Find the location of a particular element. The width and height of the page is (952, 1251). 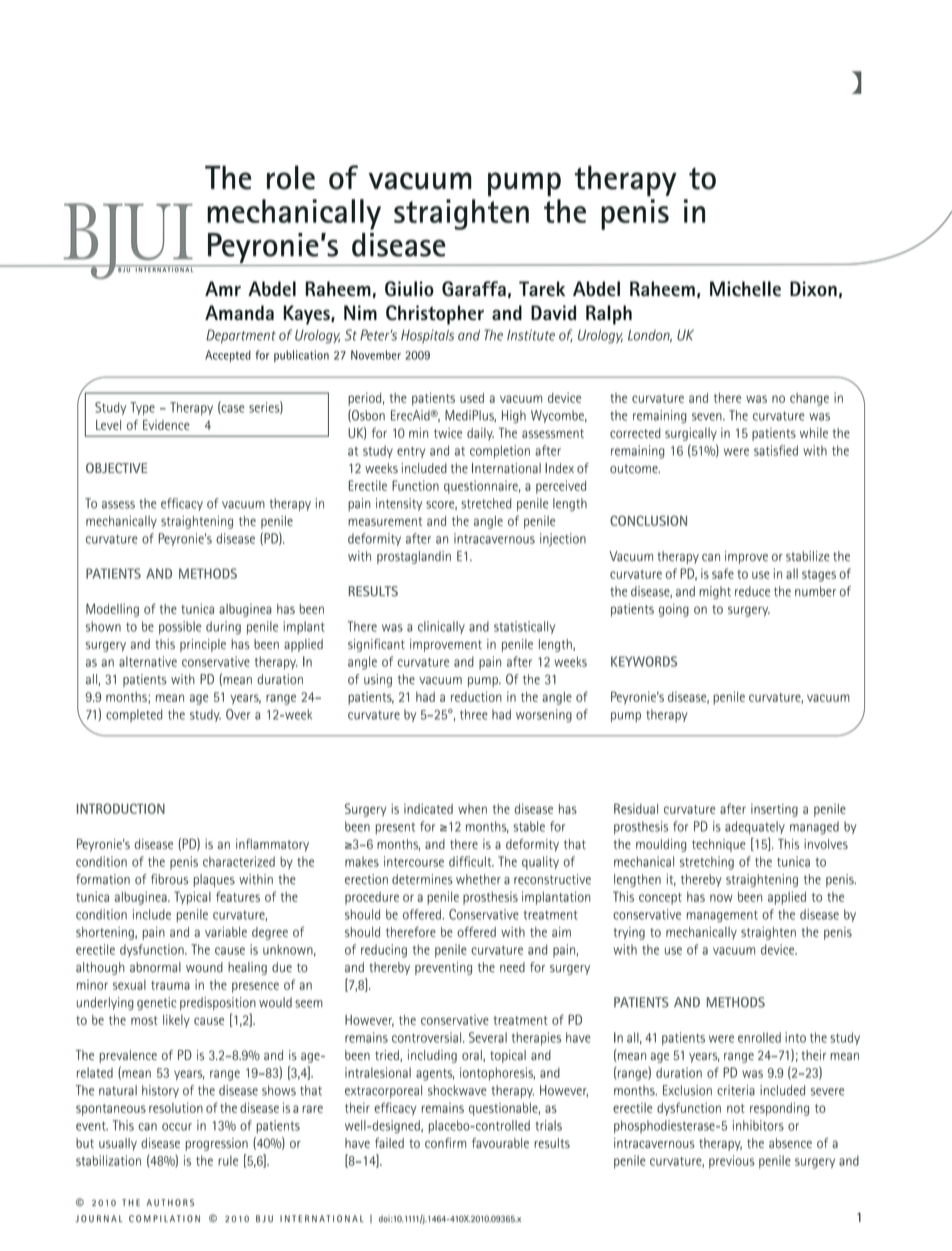

confirm is located at coordinates (445, 1143).
